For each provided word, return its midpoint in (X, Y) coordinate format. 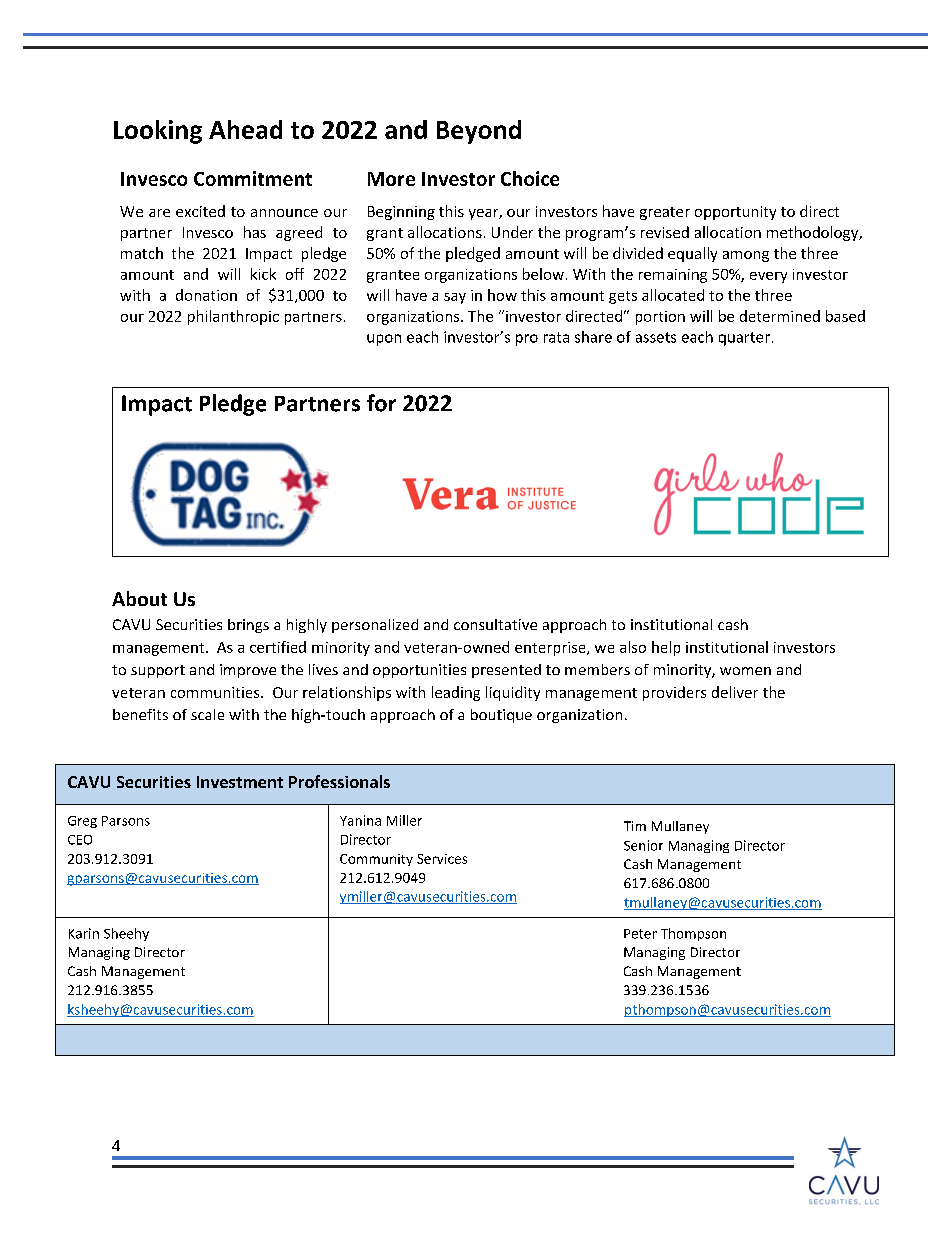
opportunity (735, 213)
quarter (744, 339)
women (745, 671)
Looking (158, 132)
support (158, 671)
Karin (84, 933)
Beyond (479, 132)
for (381, 403)
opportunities (419, 671)
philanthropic (233, 317)
